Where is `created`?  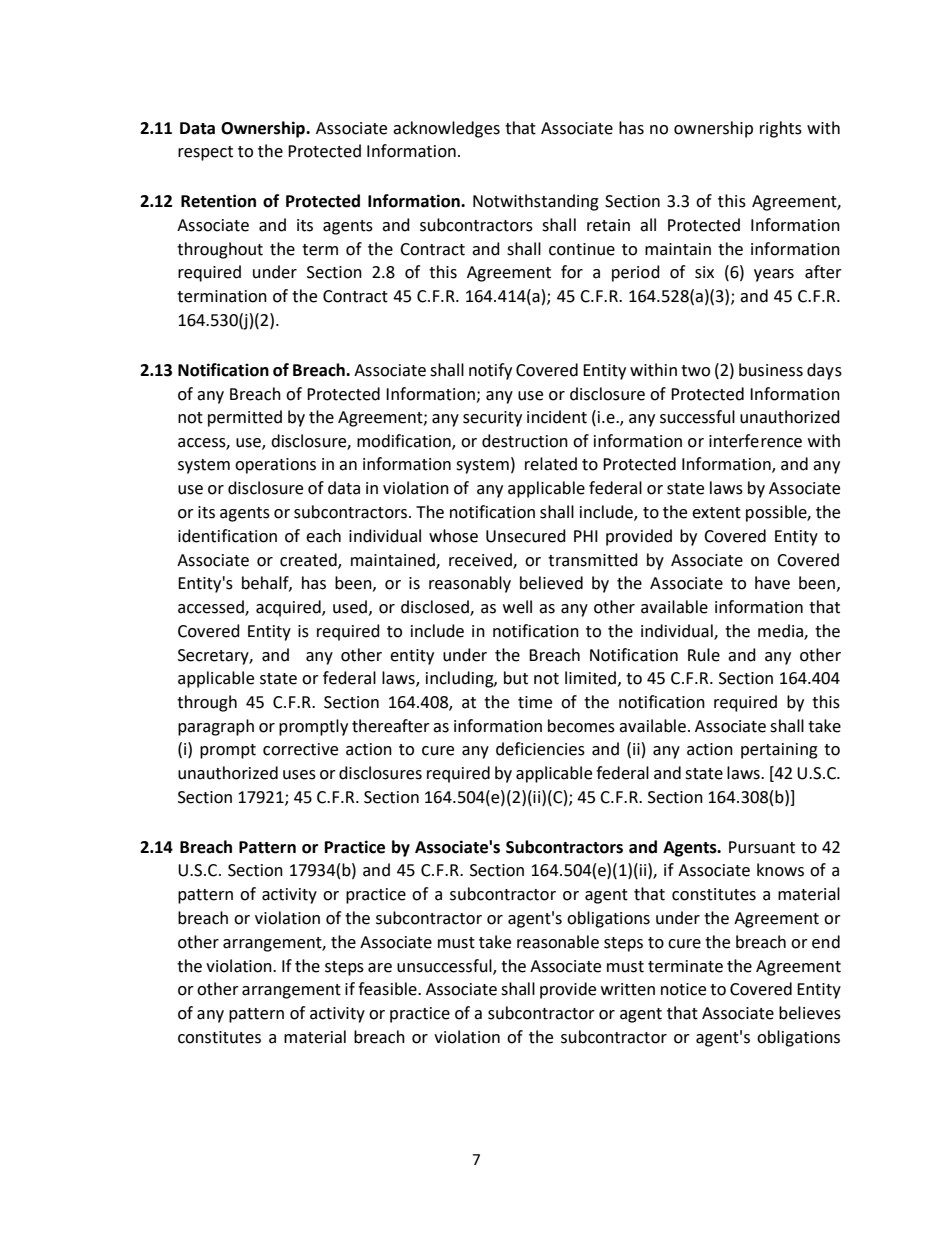 created is located at coordinates (309, 560).
